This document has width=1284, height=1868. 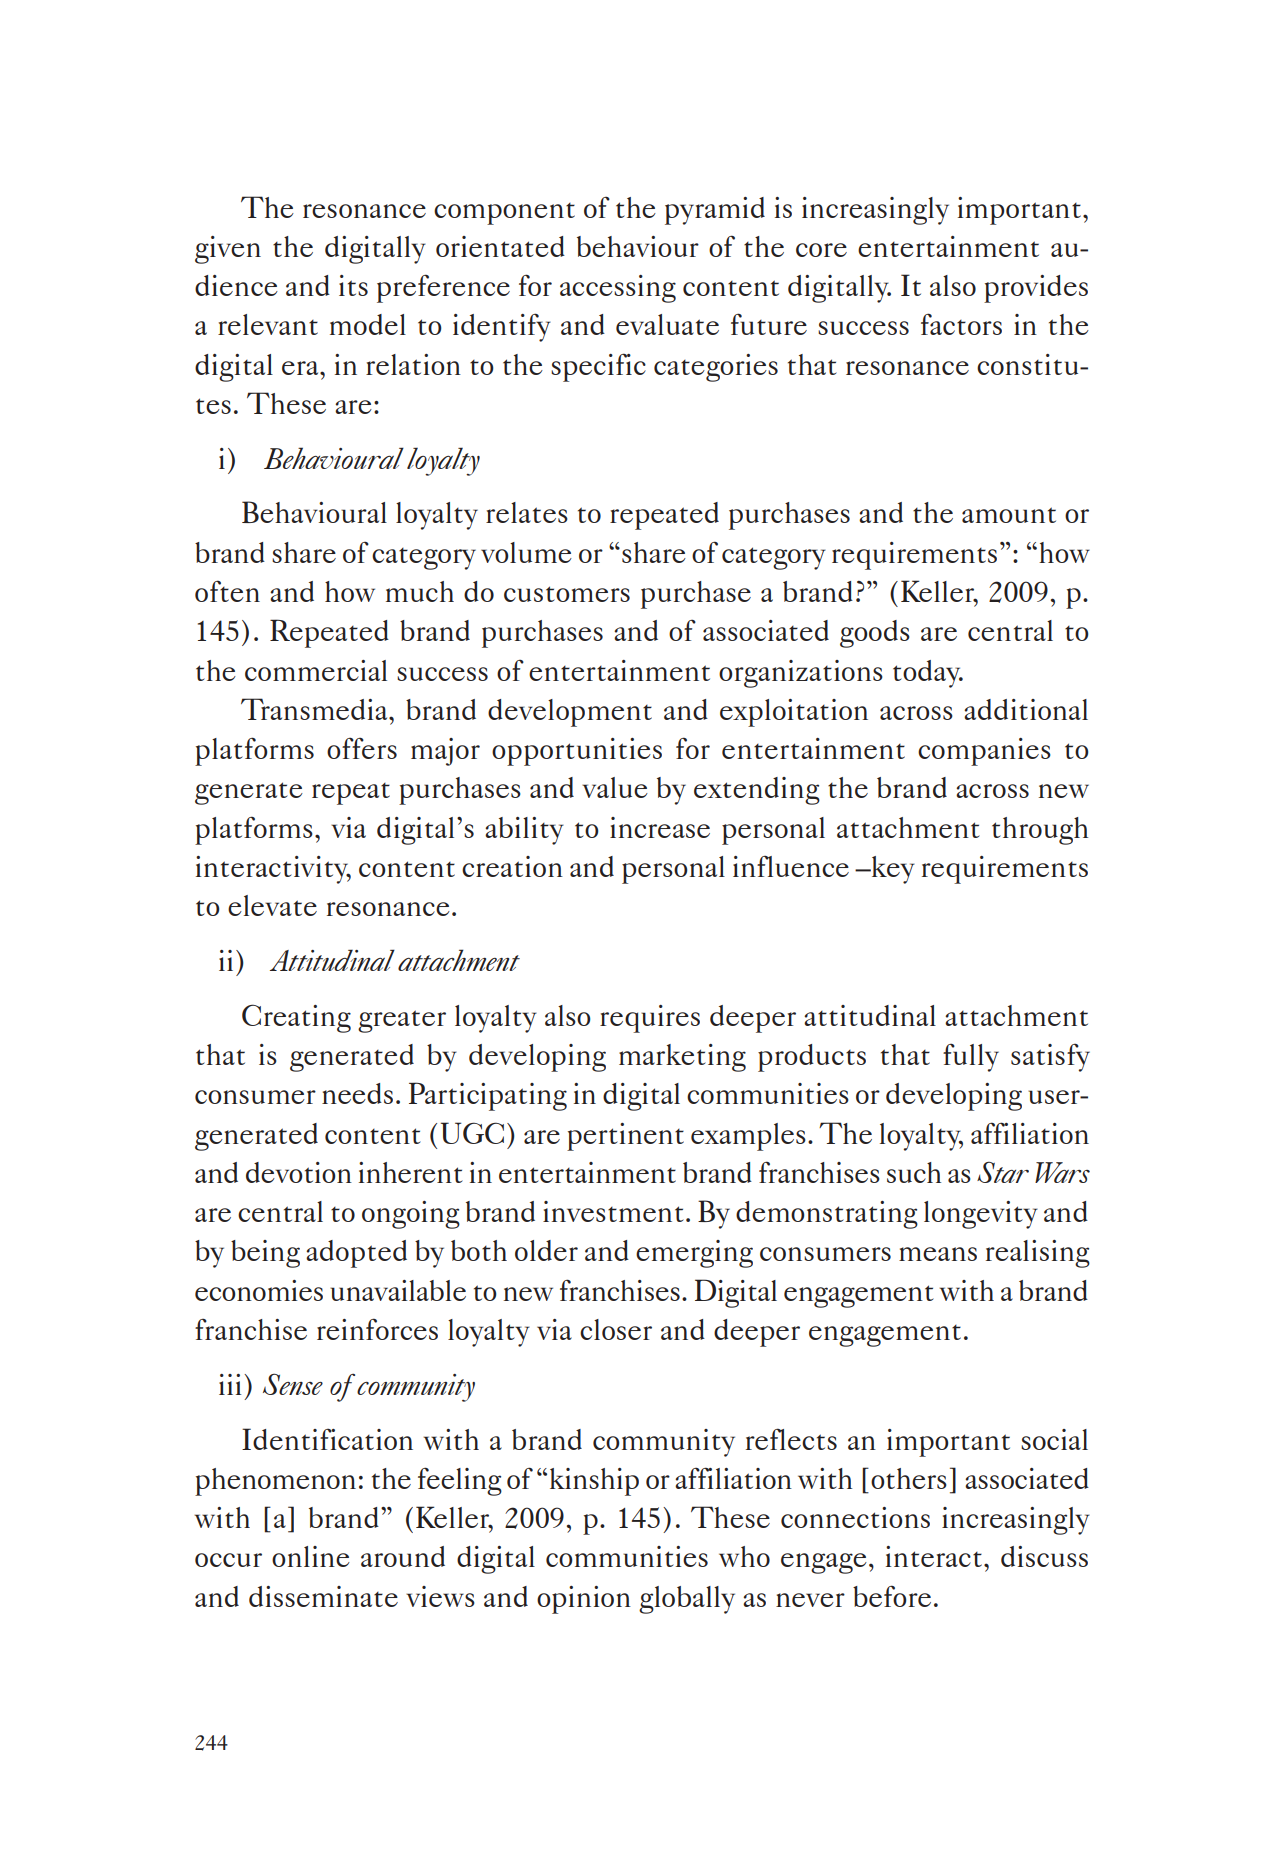 What do you see at coordinates (272, 905) in the document?
I see `elevate` at bounding box center [272, 905].
